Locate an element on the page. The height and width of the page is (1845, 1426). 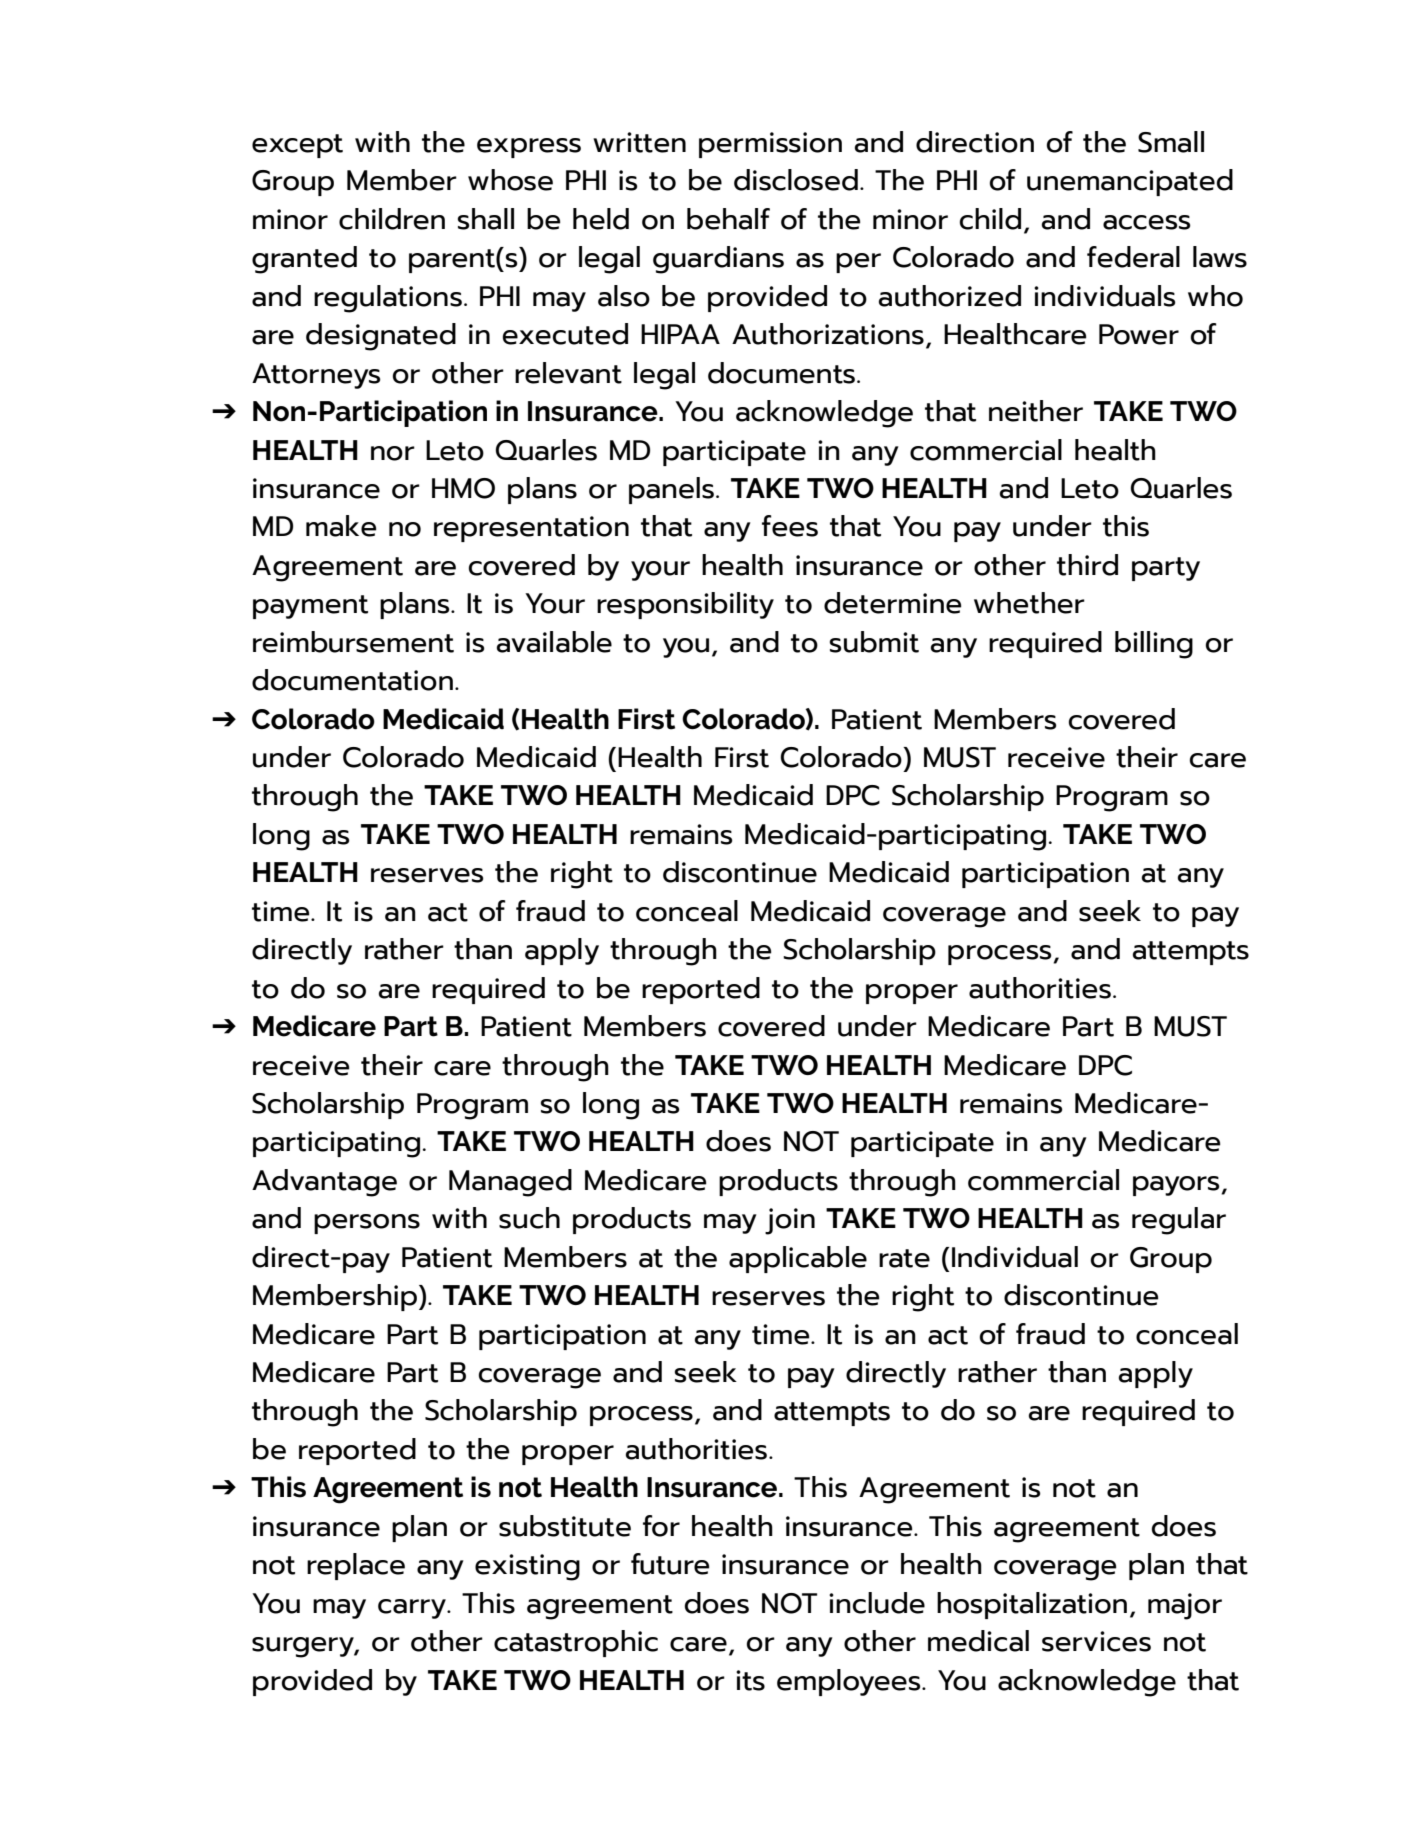
responsibility is located at coordinates (685, 605).
